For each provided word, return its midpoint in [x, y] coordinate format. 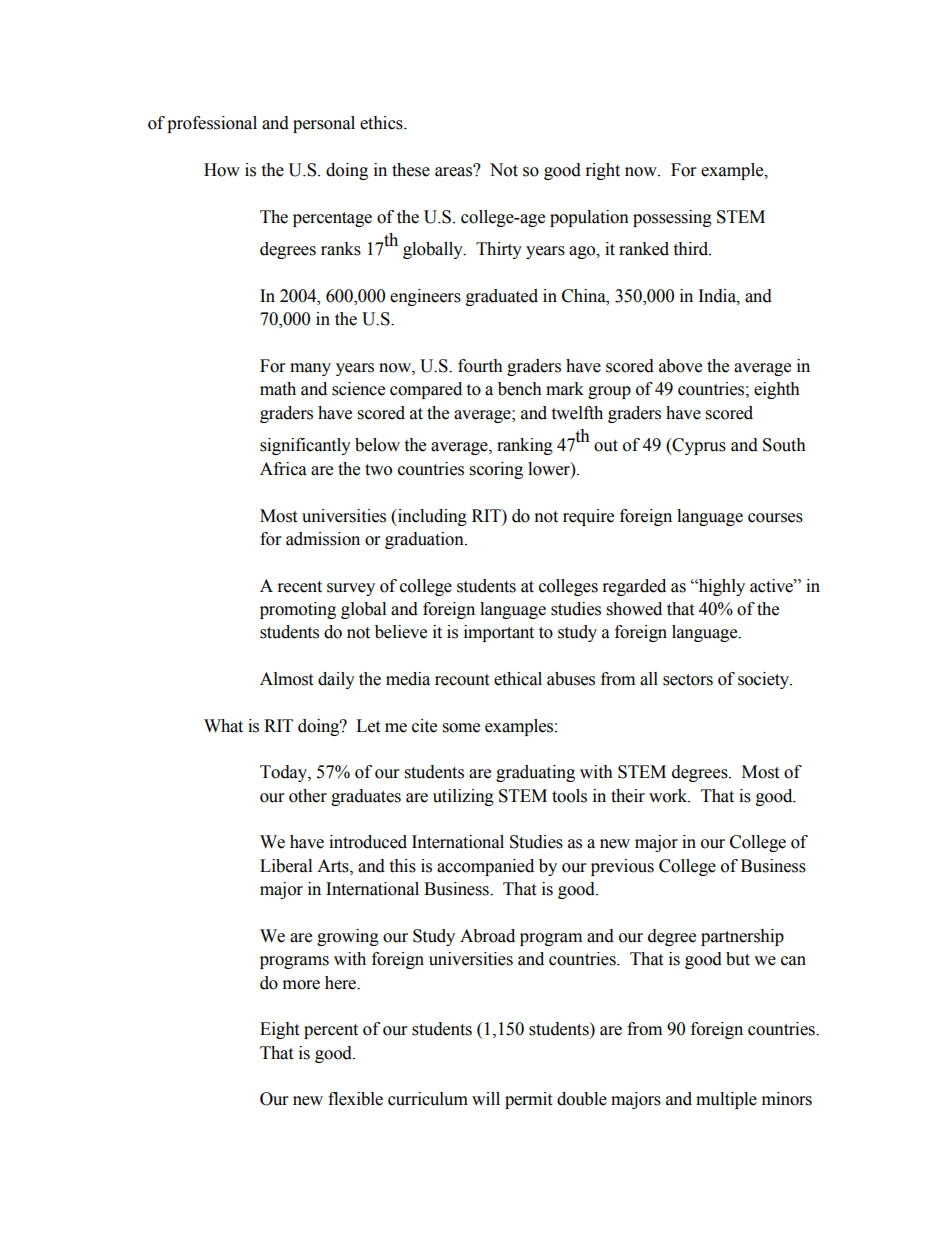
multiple [726, 1100]
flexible [355, 1099]
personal [324, 124]
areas [455, 171]
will [486, 1098]
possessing [672, 218]
